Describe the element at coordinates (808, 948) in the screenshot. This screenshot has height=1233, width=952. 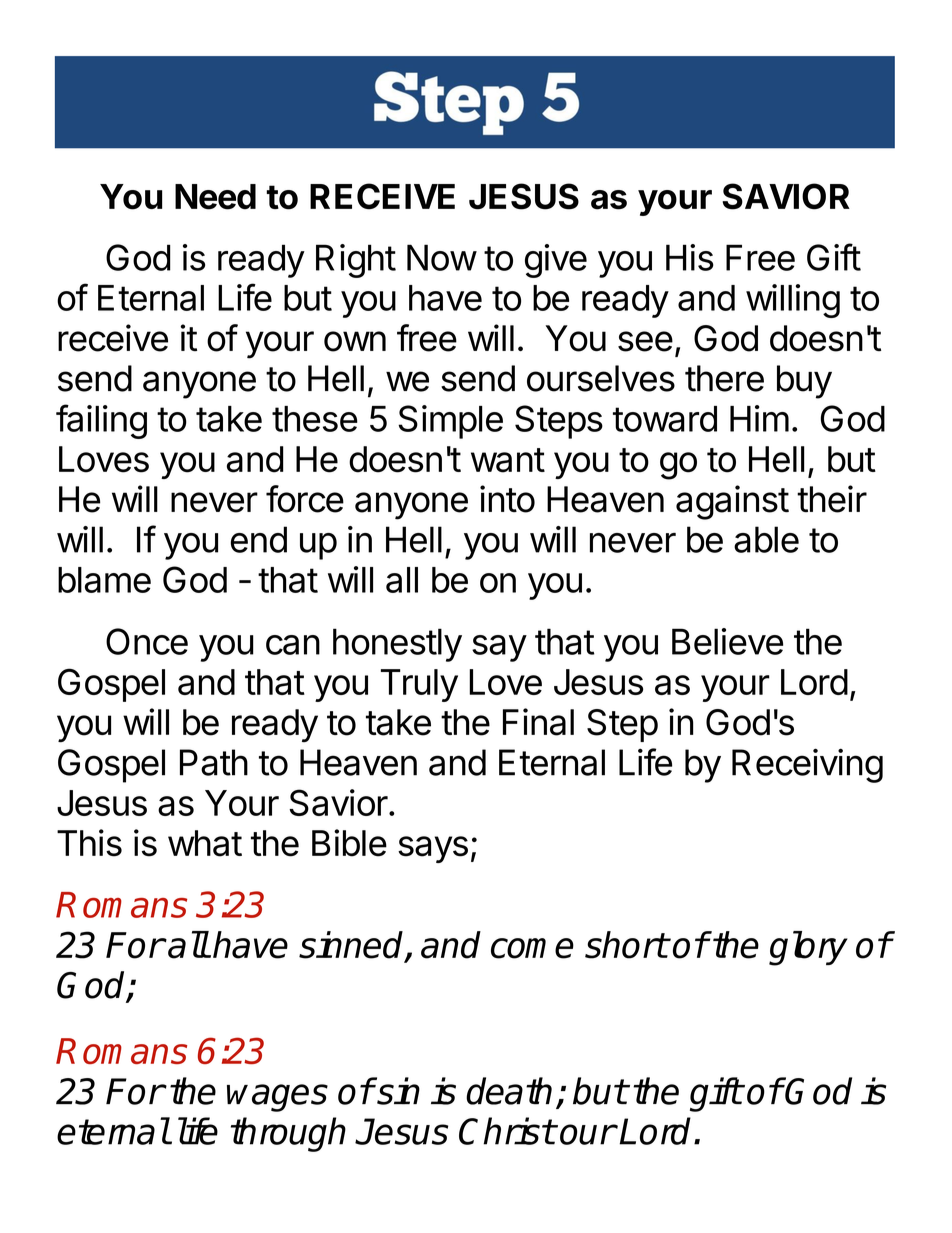
I see `glory` at that location.
